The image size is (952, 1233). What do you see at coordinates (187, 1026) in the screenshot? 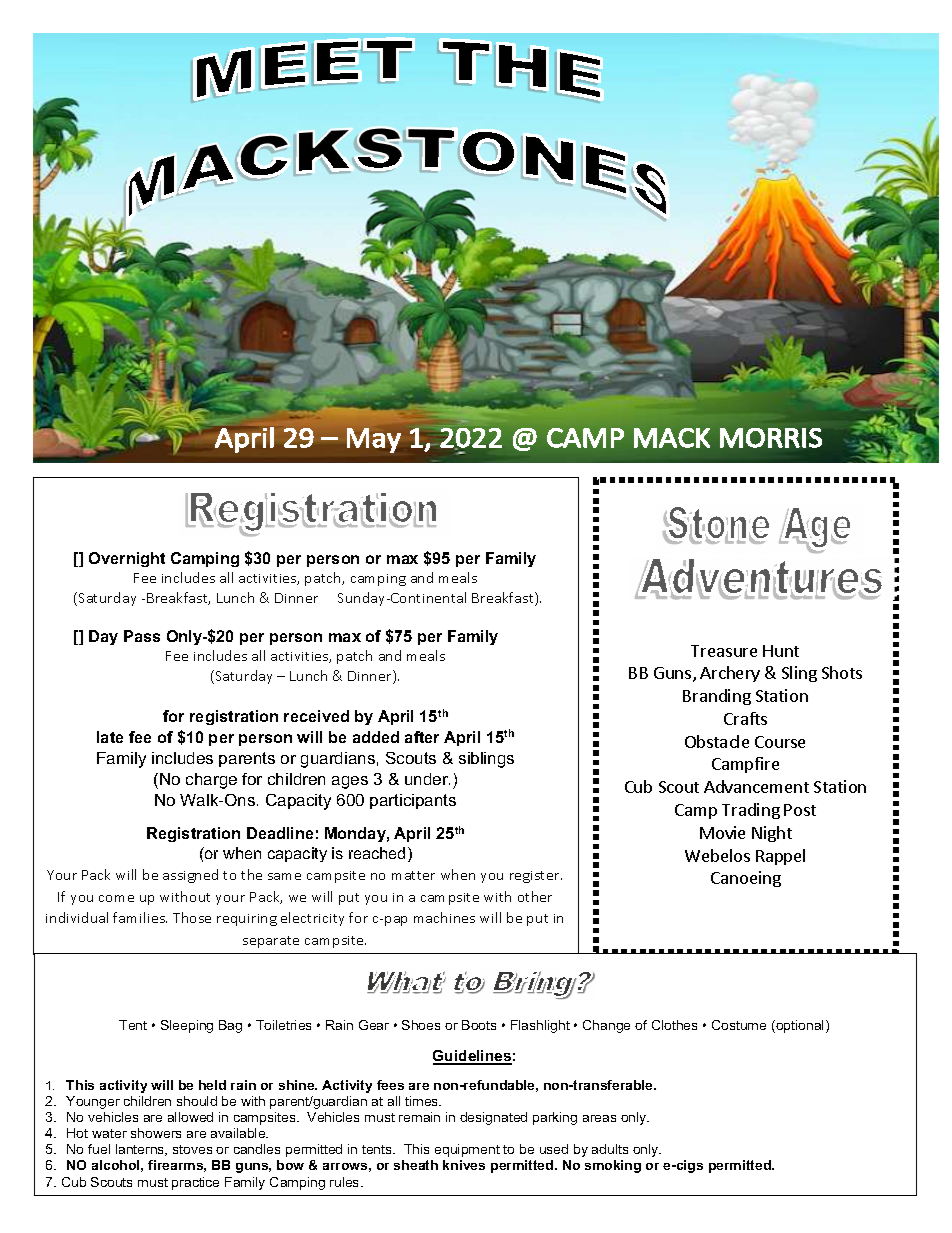
I see `Sleeping` at bounding box center [187, 1026].
